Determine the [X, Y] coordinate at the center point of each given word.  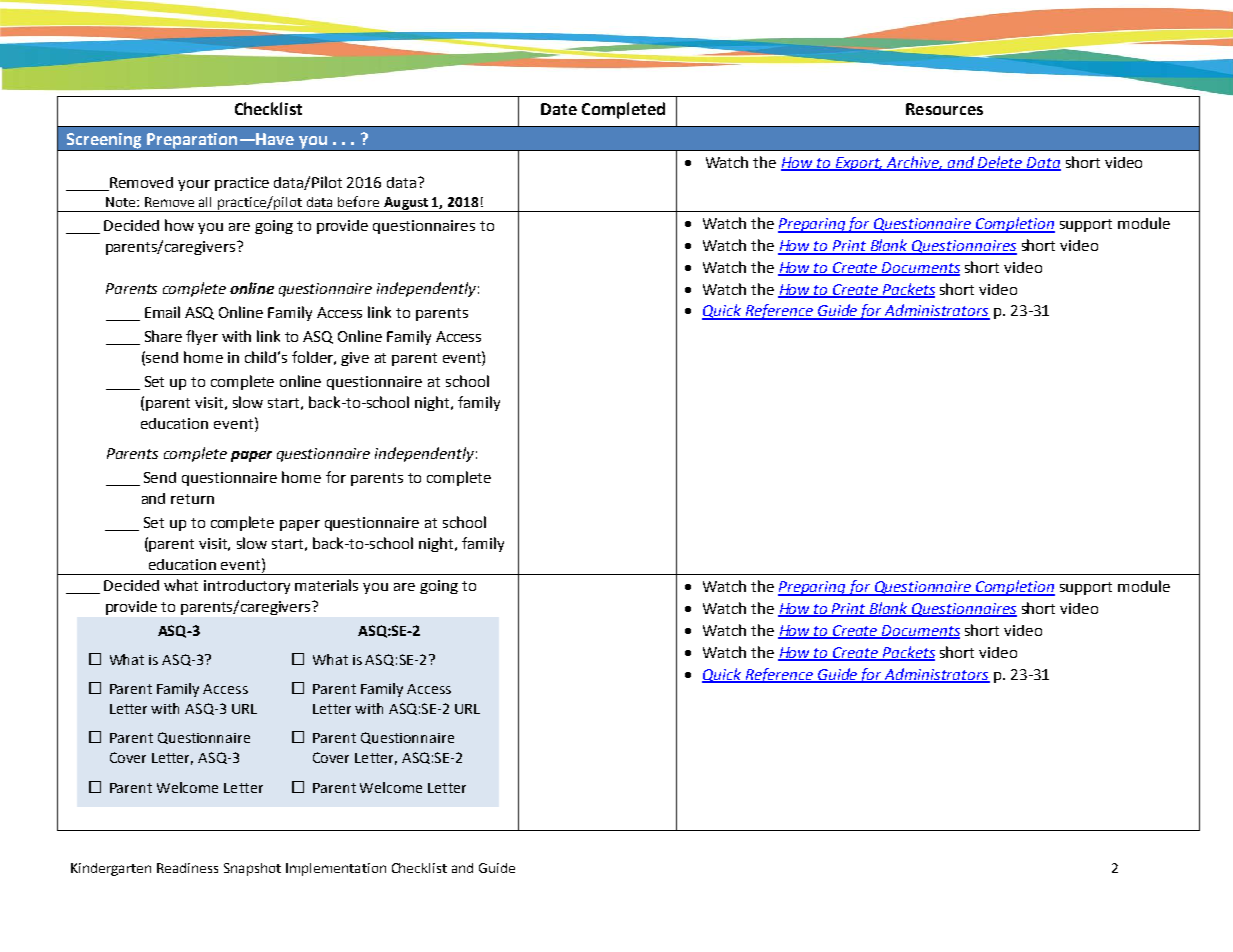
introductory [247, 587]
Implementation [336, 869]
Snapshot [252, 869]
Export [858, 164]
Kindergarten [111, 869]
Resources [944, 109]
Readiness [187, 868]
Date [559, 109]
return [192, 499]
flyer [202, 337]
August [406, 204]
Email [162, 312]
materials [326, 585]
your [194, 185]
